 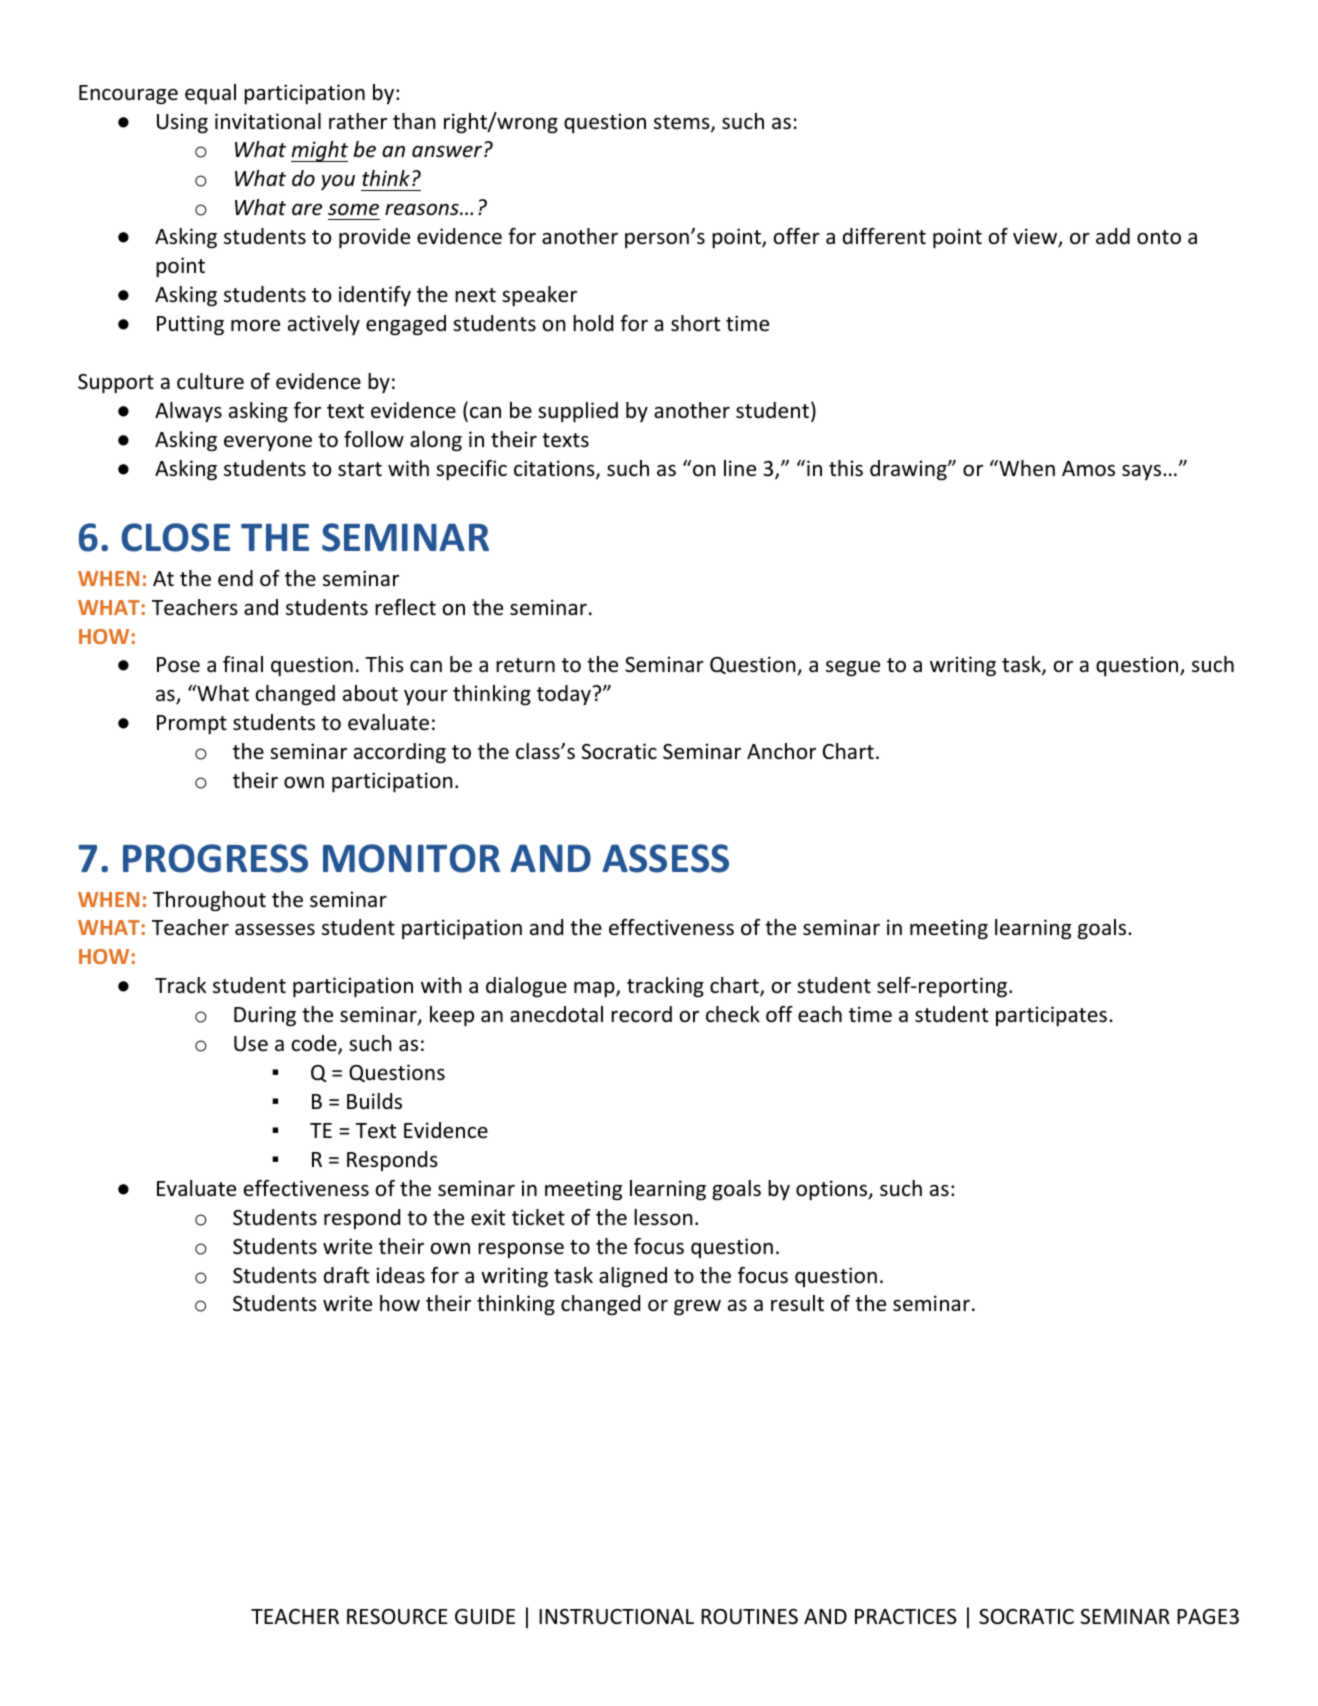 I want to click on stems, so click(x=683, y=123).
